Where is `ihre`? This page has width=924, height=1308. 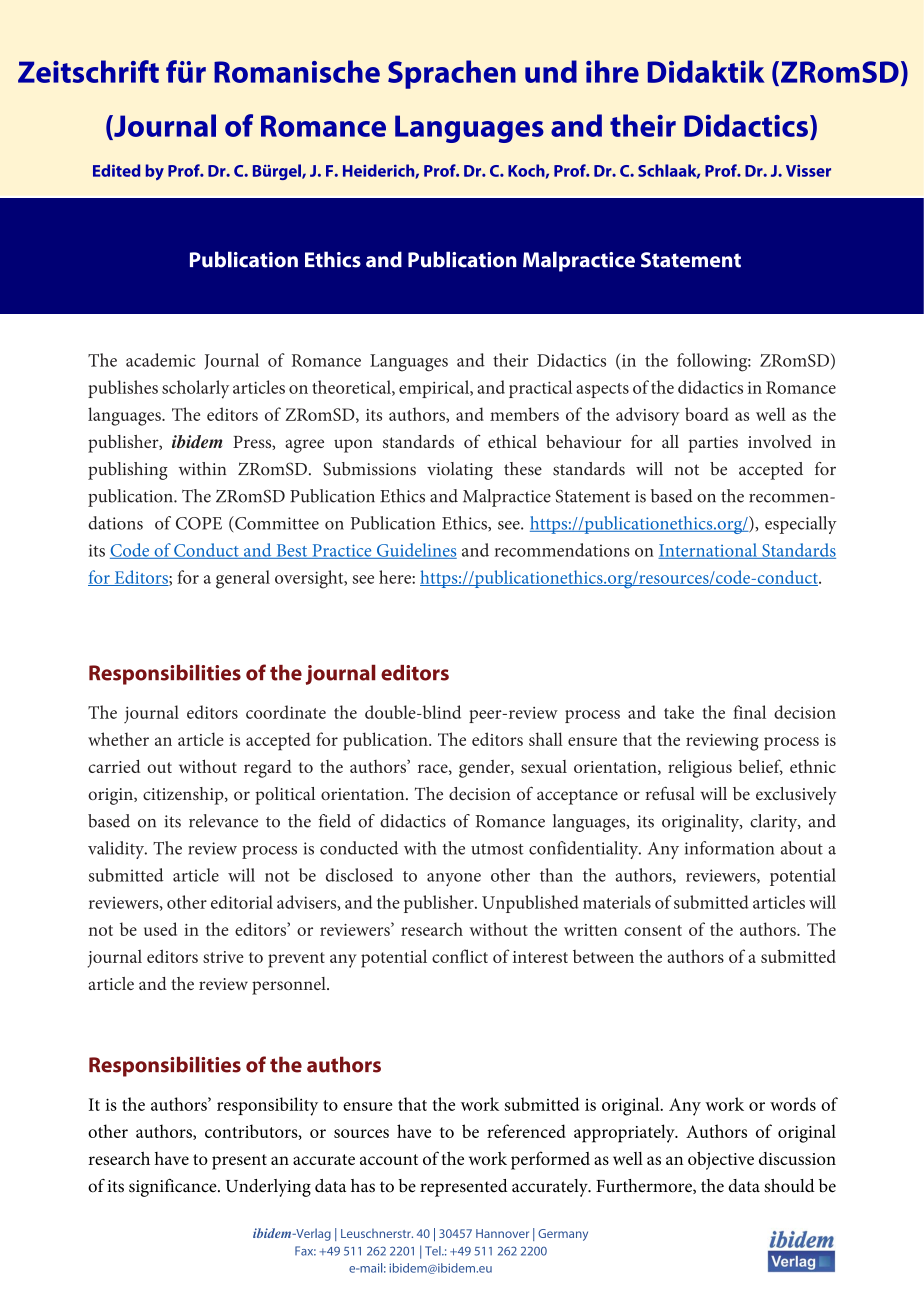 ihre is located at coordinates (612, 71).
